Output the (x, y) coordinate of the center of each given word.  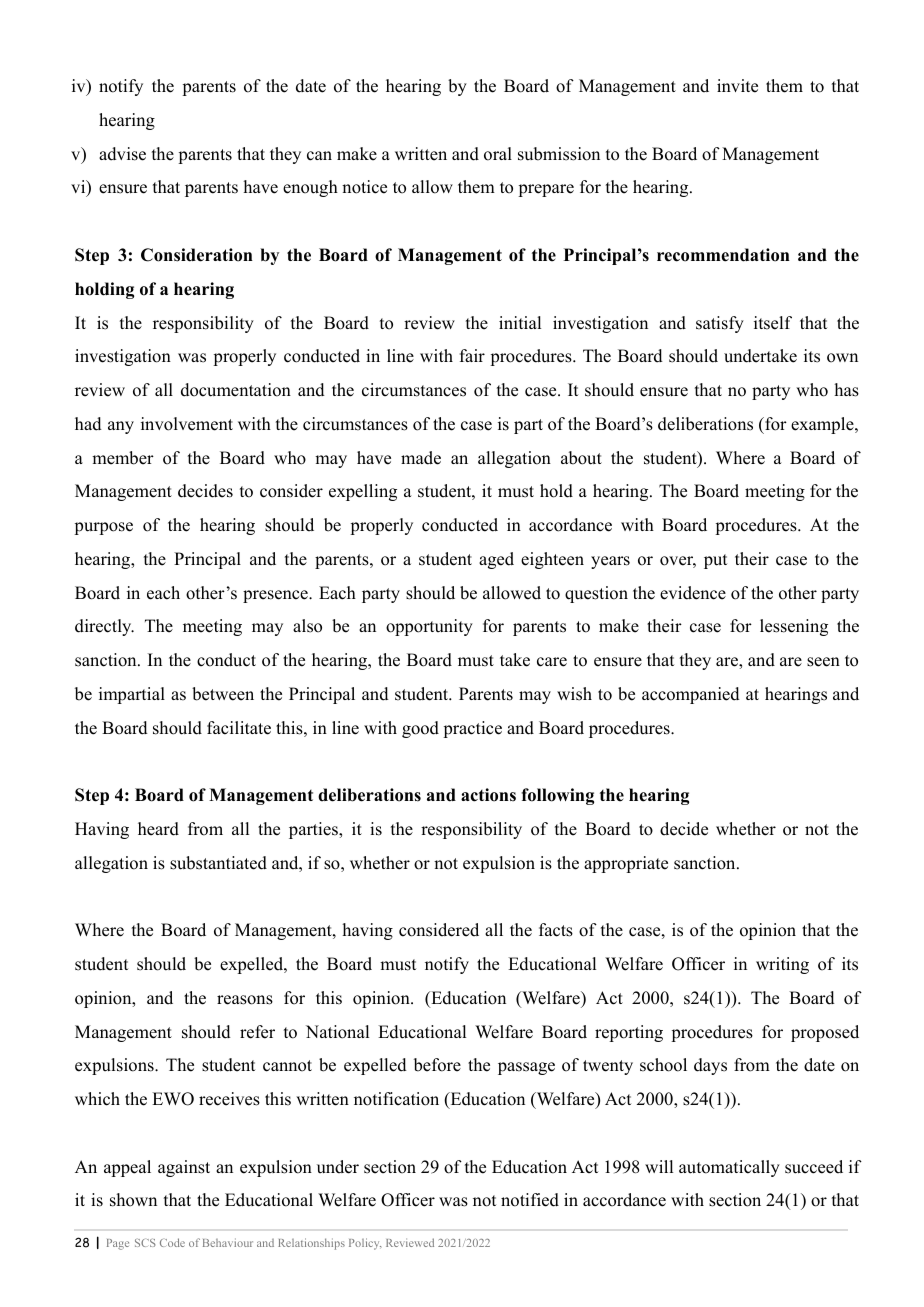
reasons (245, 1000)
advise (122, 154)
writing (782, 965)
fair (472, 355)
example (823, 425)
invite (737, 86)
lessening (794, 627)
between (223, 694)
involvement (187, 424)
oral (498, 154)
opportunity (429, 627)
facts (556, 930)
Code (172, 1242)
